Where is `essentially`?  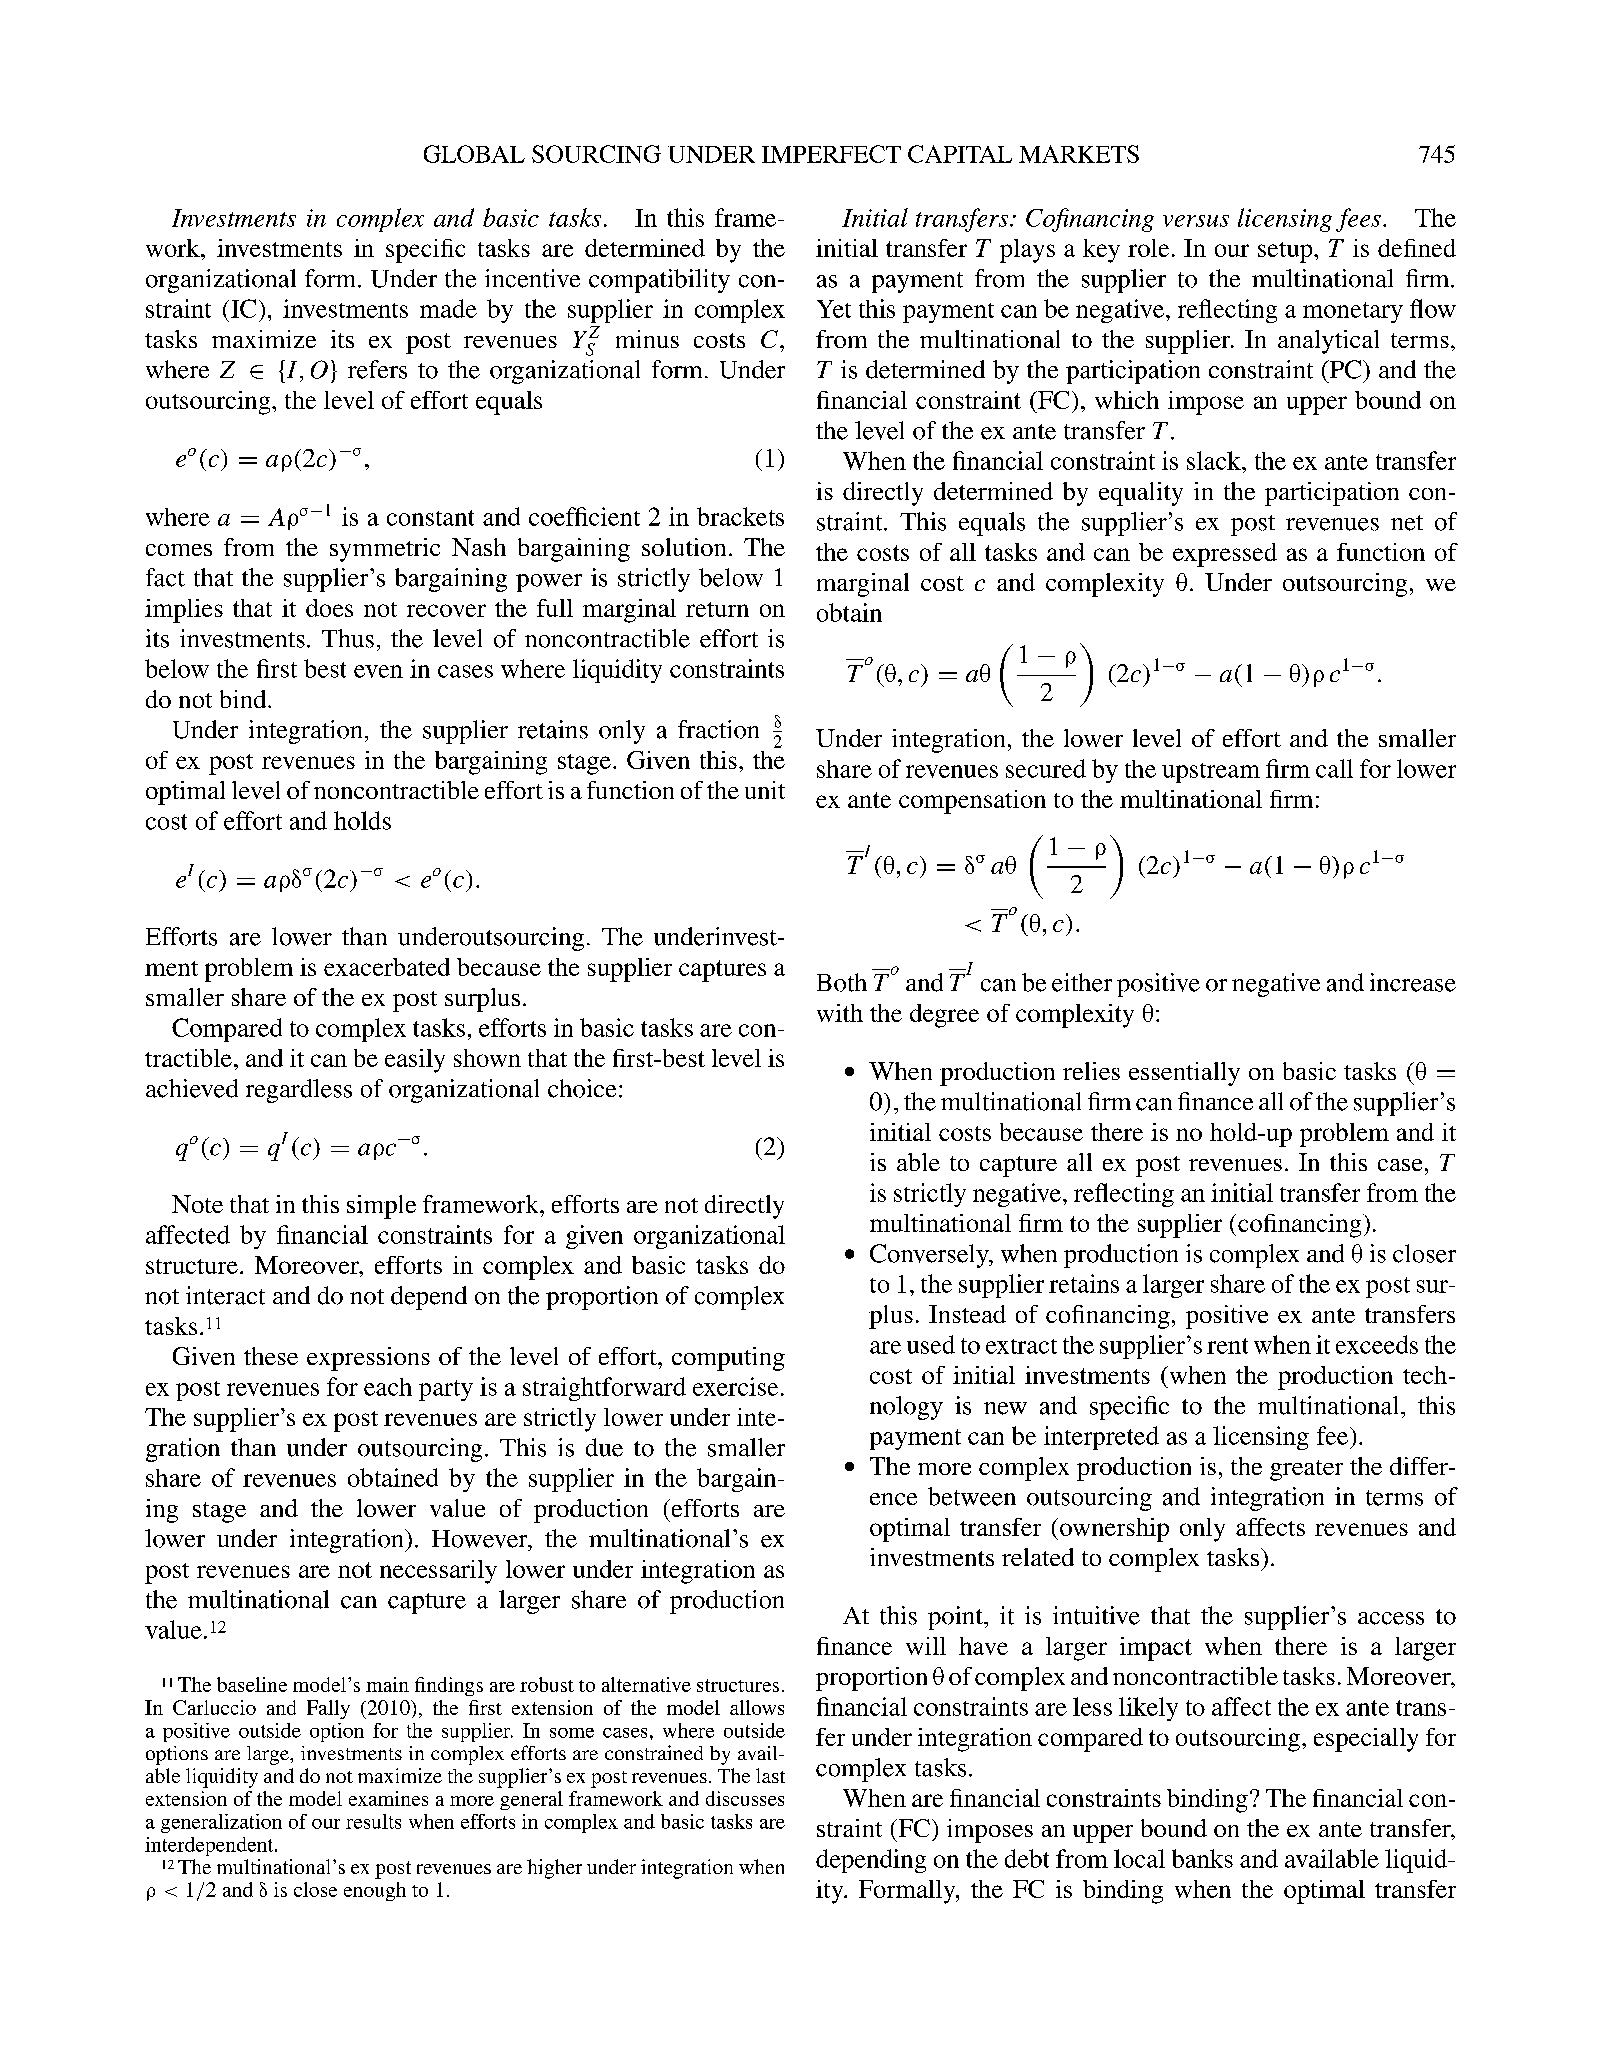
essentially is located at coordinates (1184, 1074).
